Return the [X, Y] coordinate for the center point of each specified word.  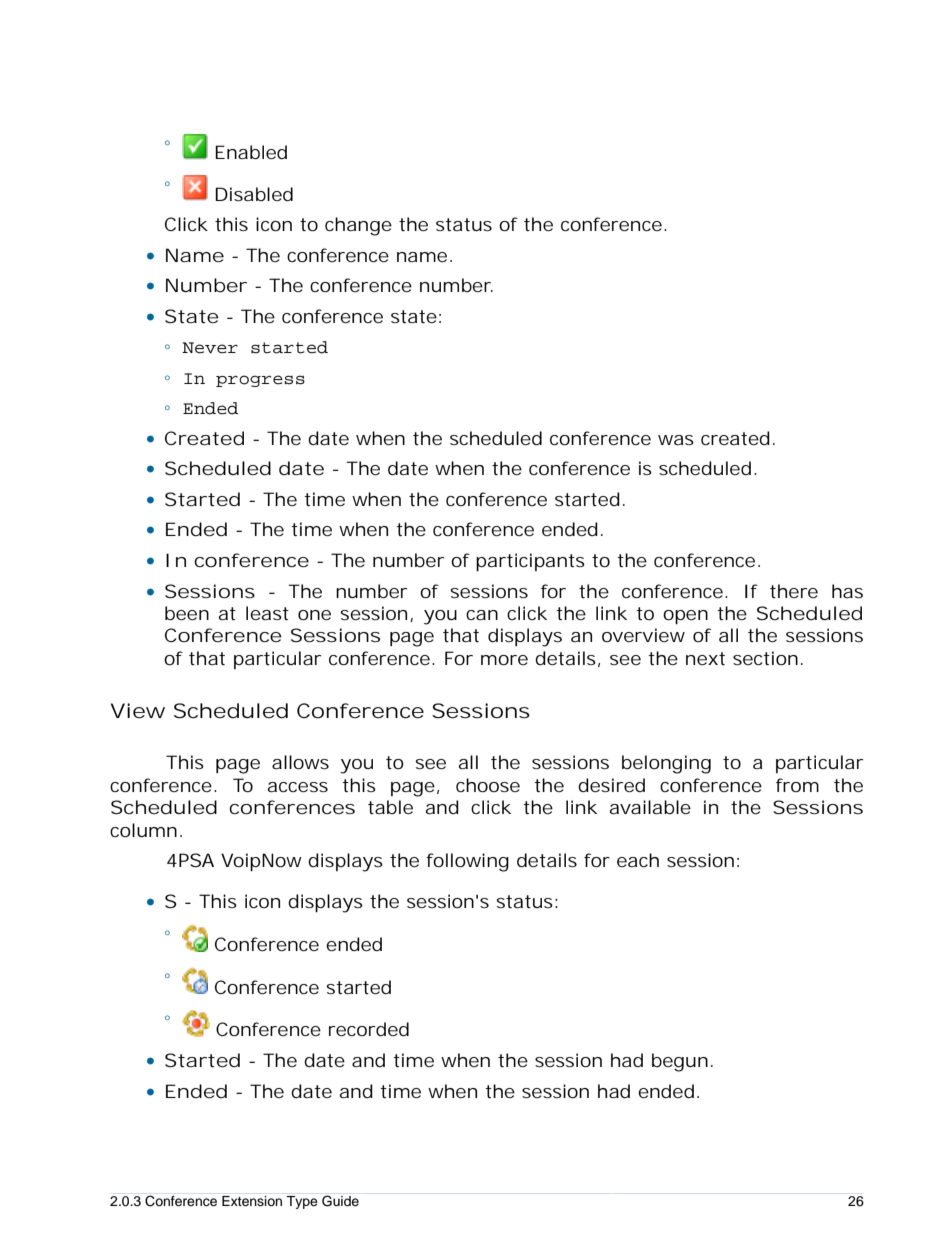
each [638, 860]
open [685, 617]
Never [210, 348]
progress [260, 381]
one [314, 615]
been [187, 613]
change [358, 226]
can [482, 615]
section [768, 658]
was [676, 440]
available [650, 807]
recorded [369, 1029]
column [146, 830]
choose [488, 785]
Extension [252, 1201]
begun [682, 1062]
